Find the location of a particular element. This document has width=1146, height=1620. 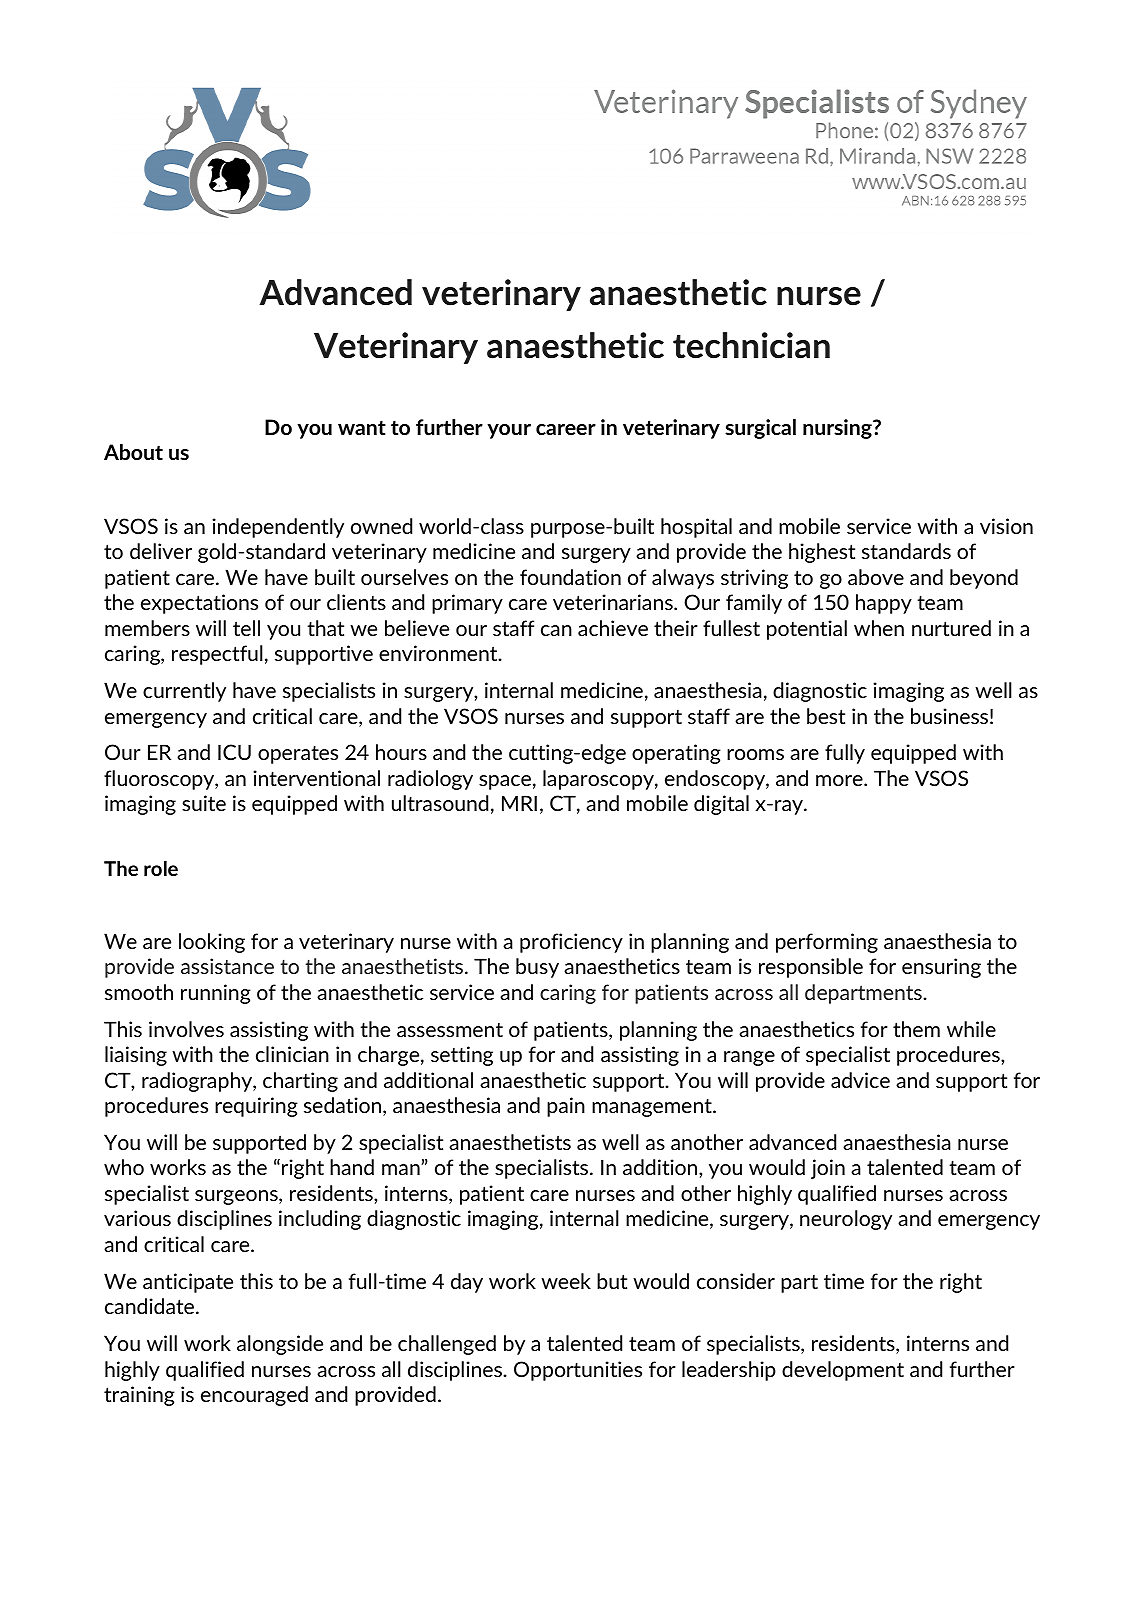

want is located at coordinates (362, 427).
